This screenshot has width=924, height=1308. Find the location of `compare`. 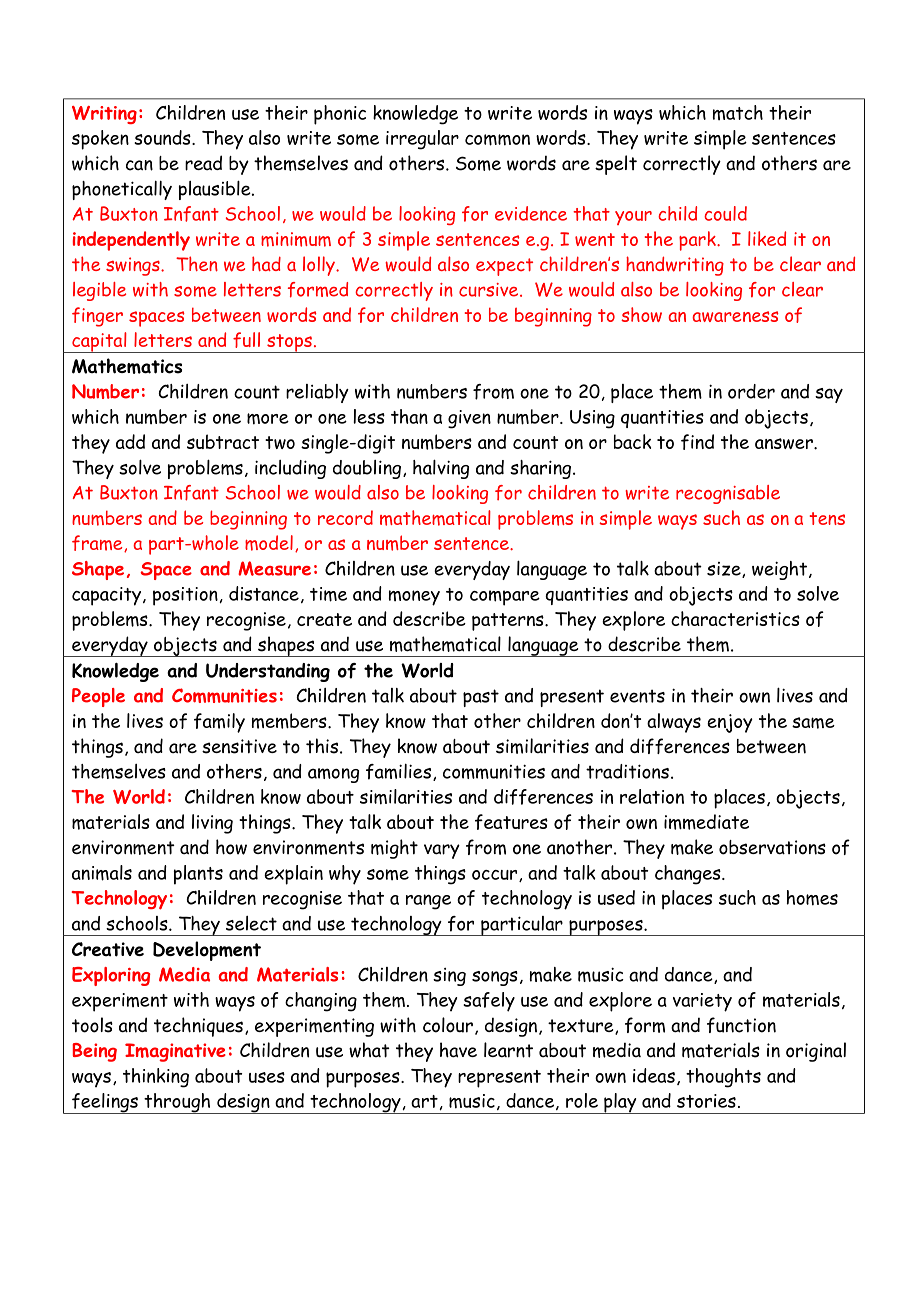

compare is located at coordinates (505, 598).
